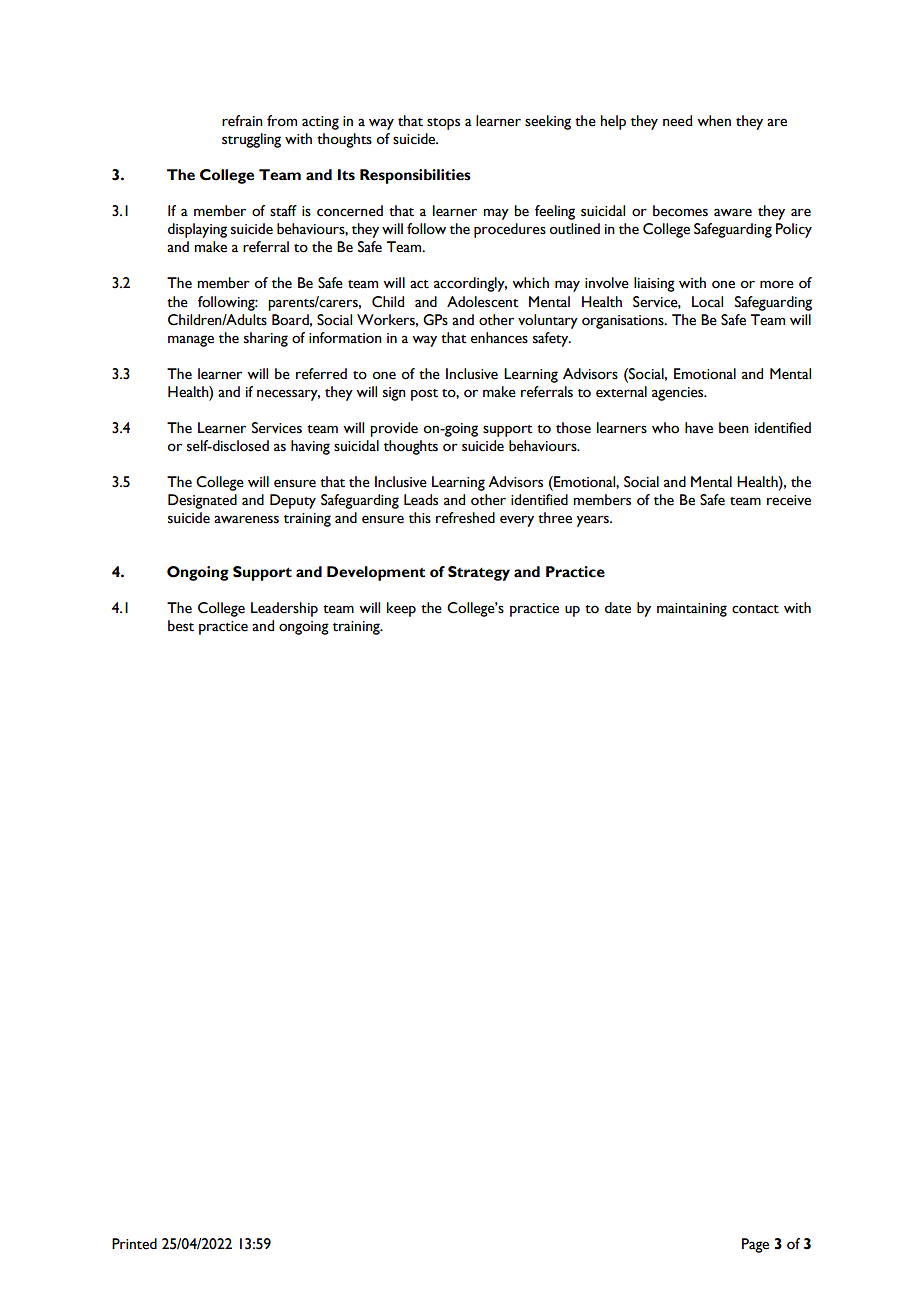 The height and width of the page is (1308, 924). Describe the element at coordinates (134, 1244) in the page. I see `Printed` at that location.
